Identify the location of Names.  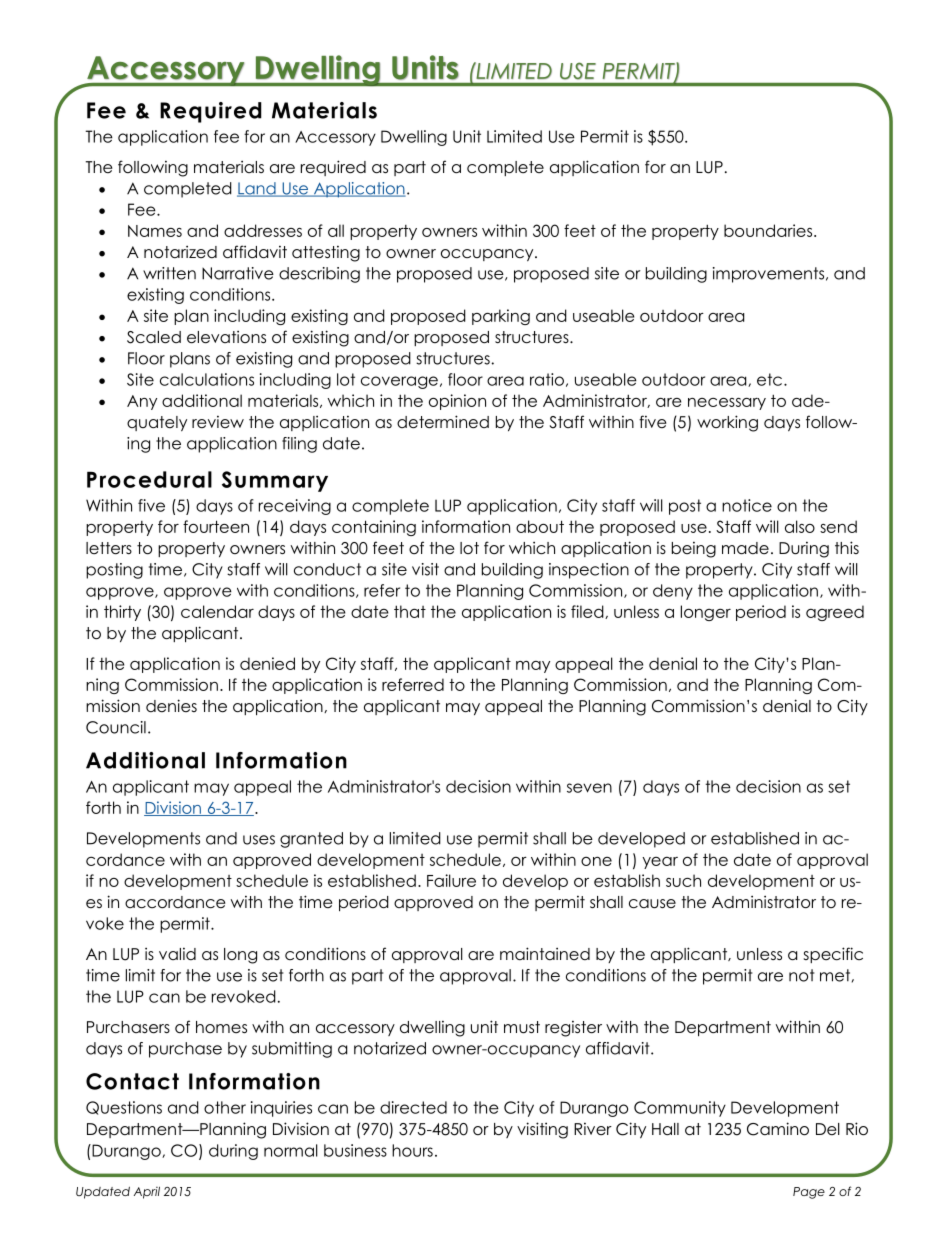
(155, 231).
